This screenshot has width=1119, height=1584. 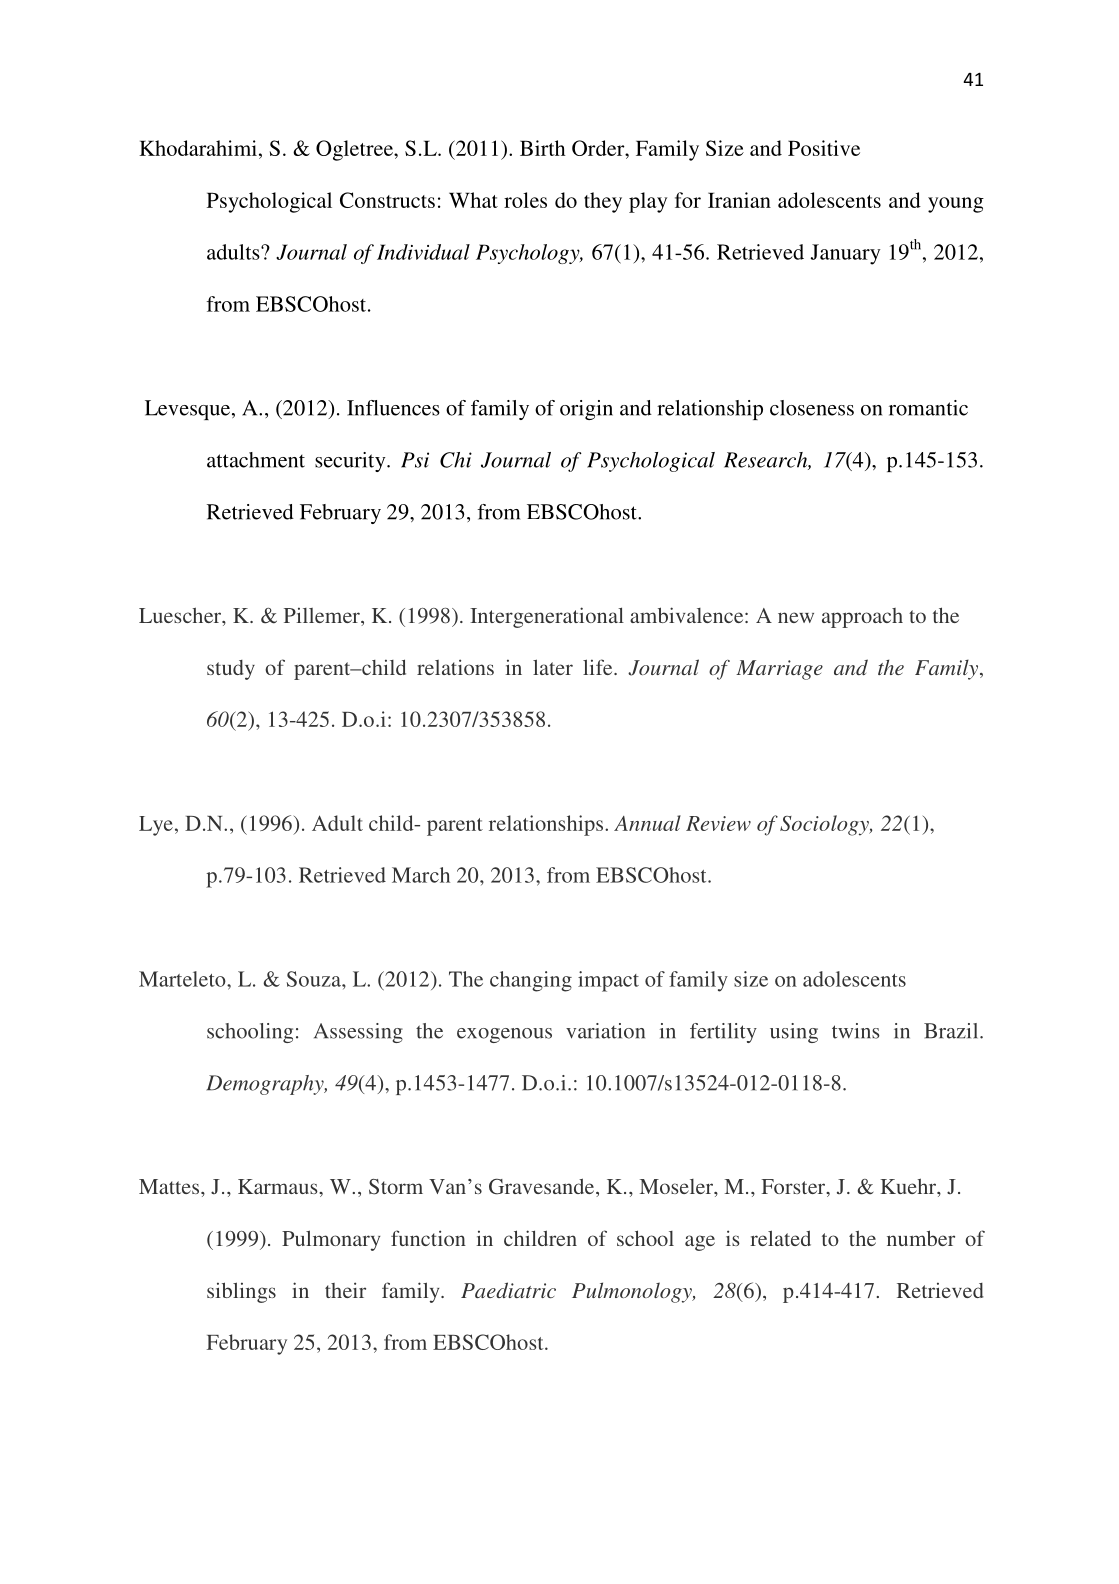 I want to click on changing, so click(x=531, y=981).
